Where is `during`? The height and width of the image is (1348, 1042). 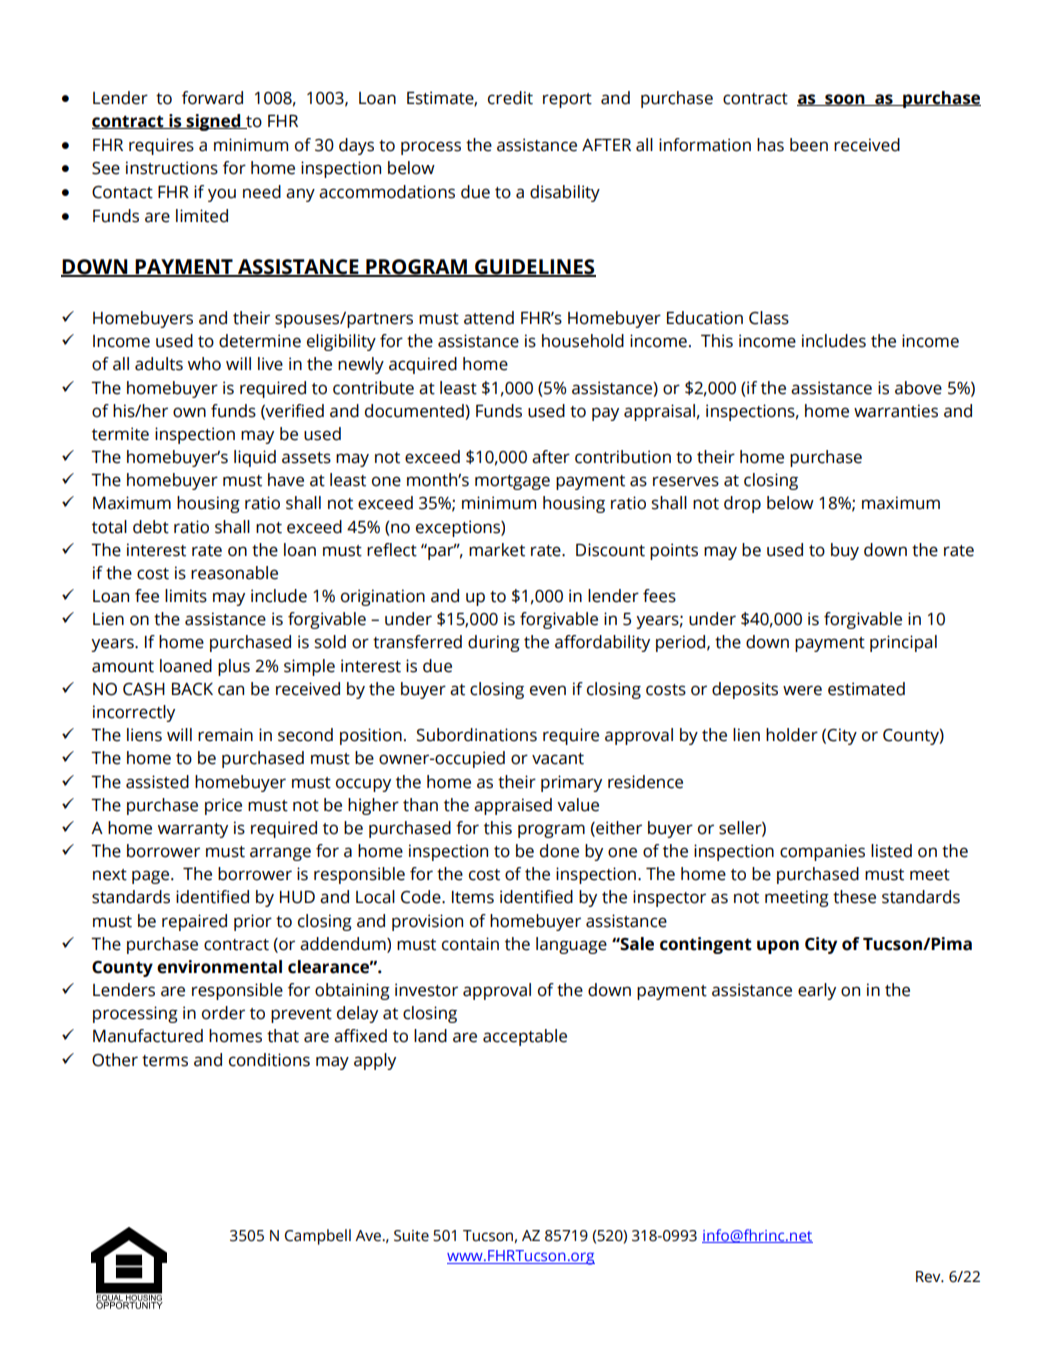 during is located at coordinates (494, 643).
